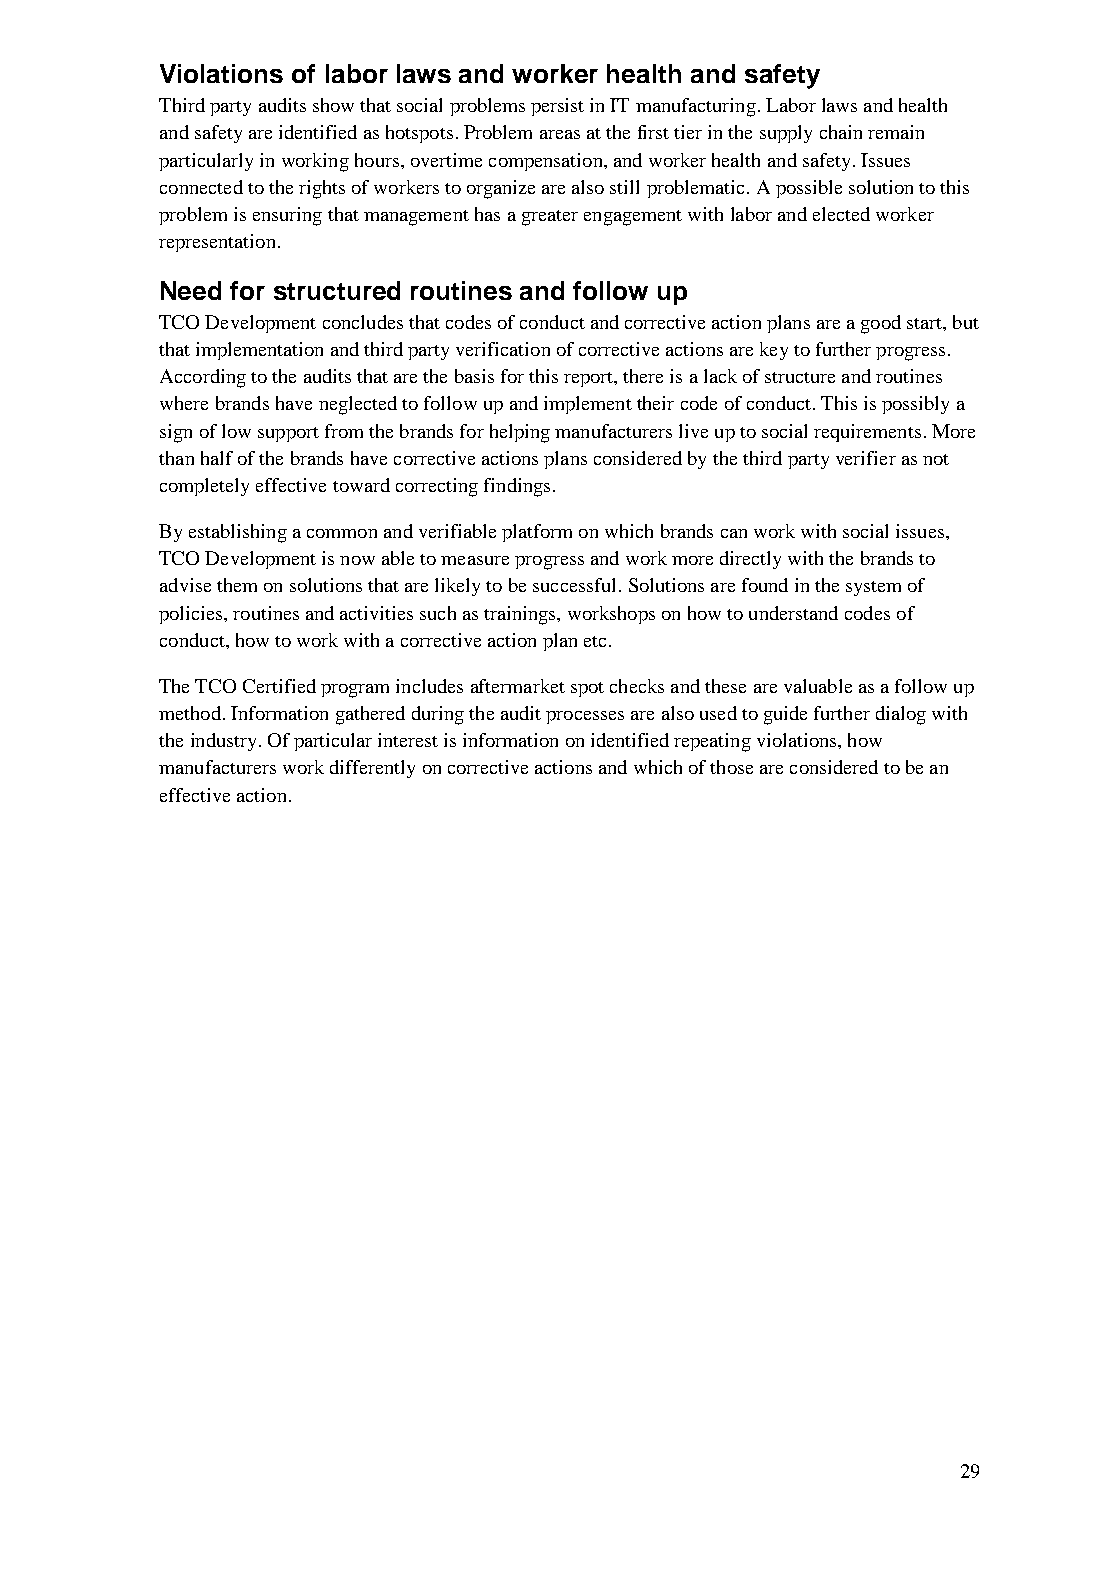 The height and width of the image is (1573, 1113). I want to click on areas, so click(560, 134).
